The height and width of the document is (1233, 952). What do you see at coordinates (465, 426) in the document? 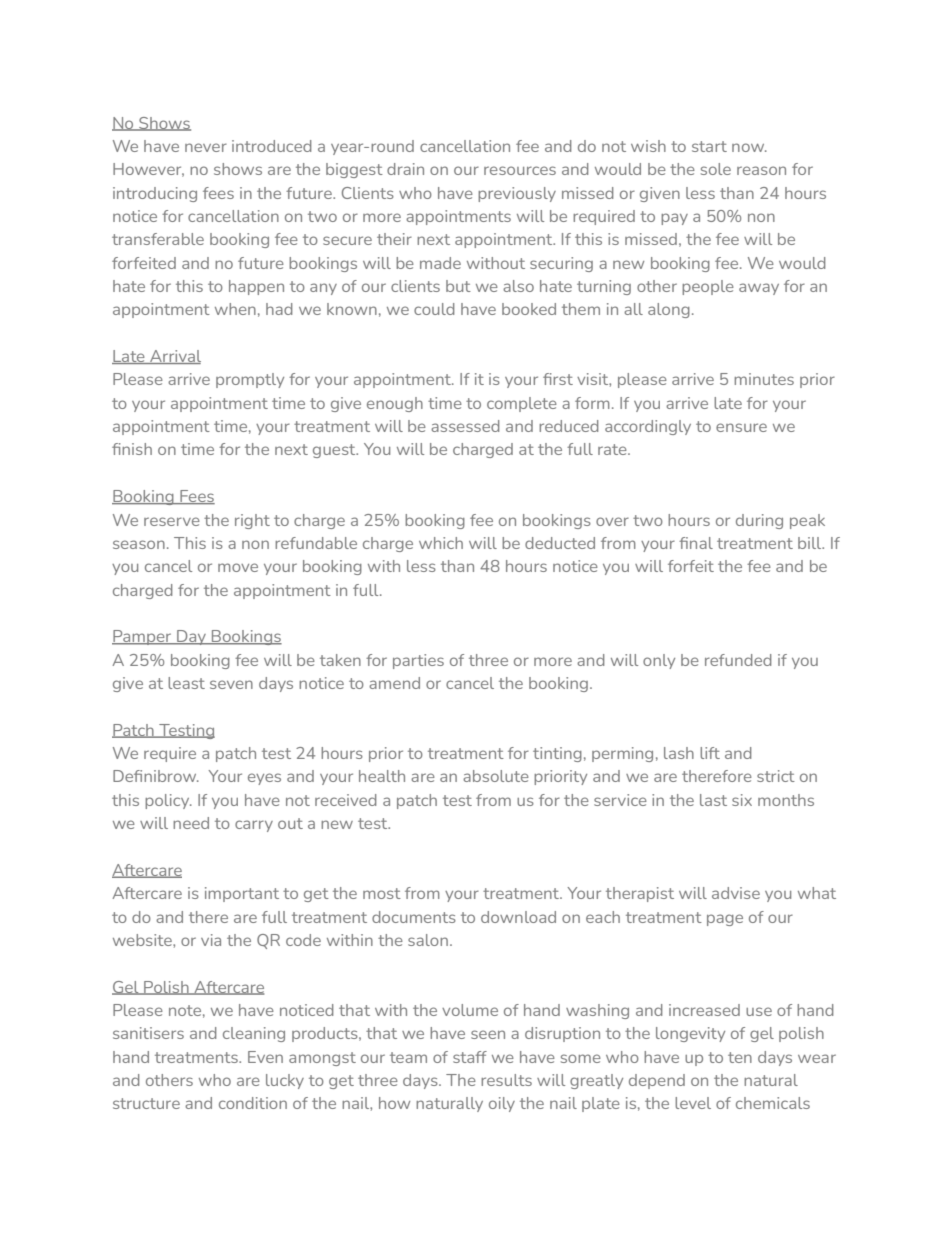
I see `assessed` at bounding box center [465, 426].
